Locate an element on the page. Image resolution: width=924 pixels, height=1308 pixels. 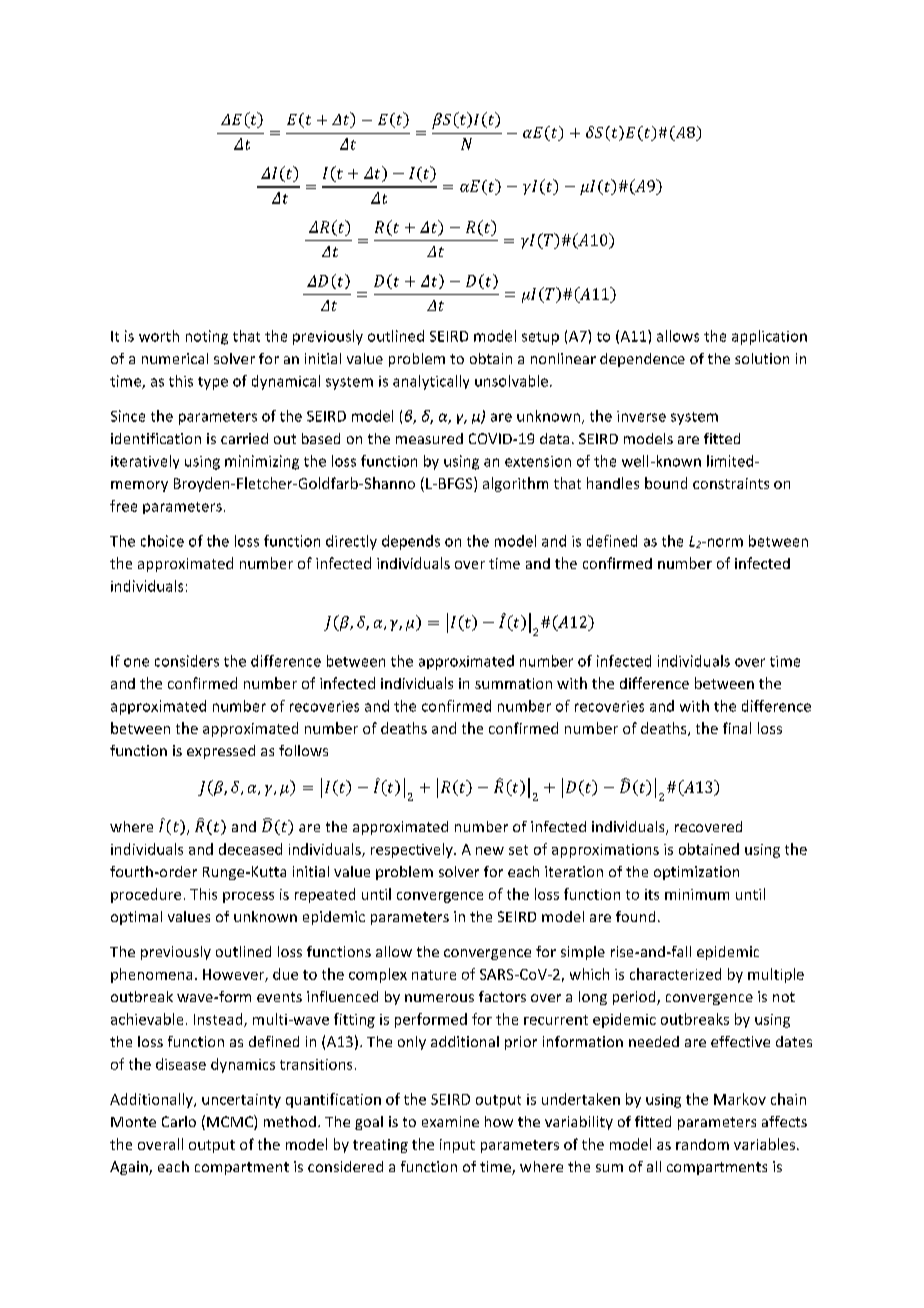
solution is located at coordinates (762, 358).
